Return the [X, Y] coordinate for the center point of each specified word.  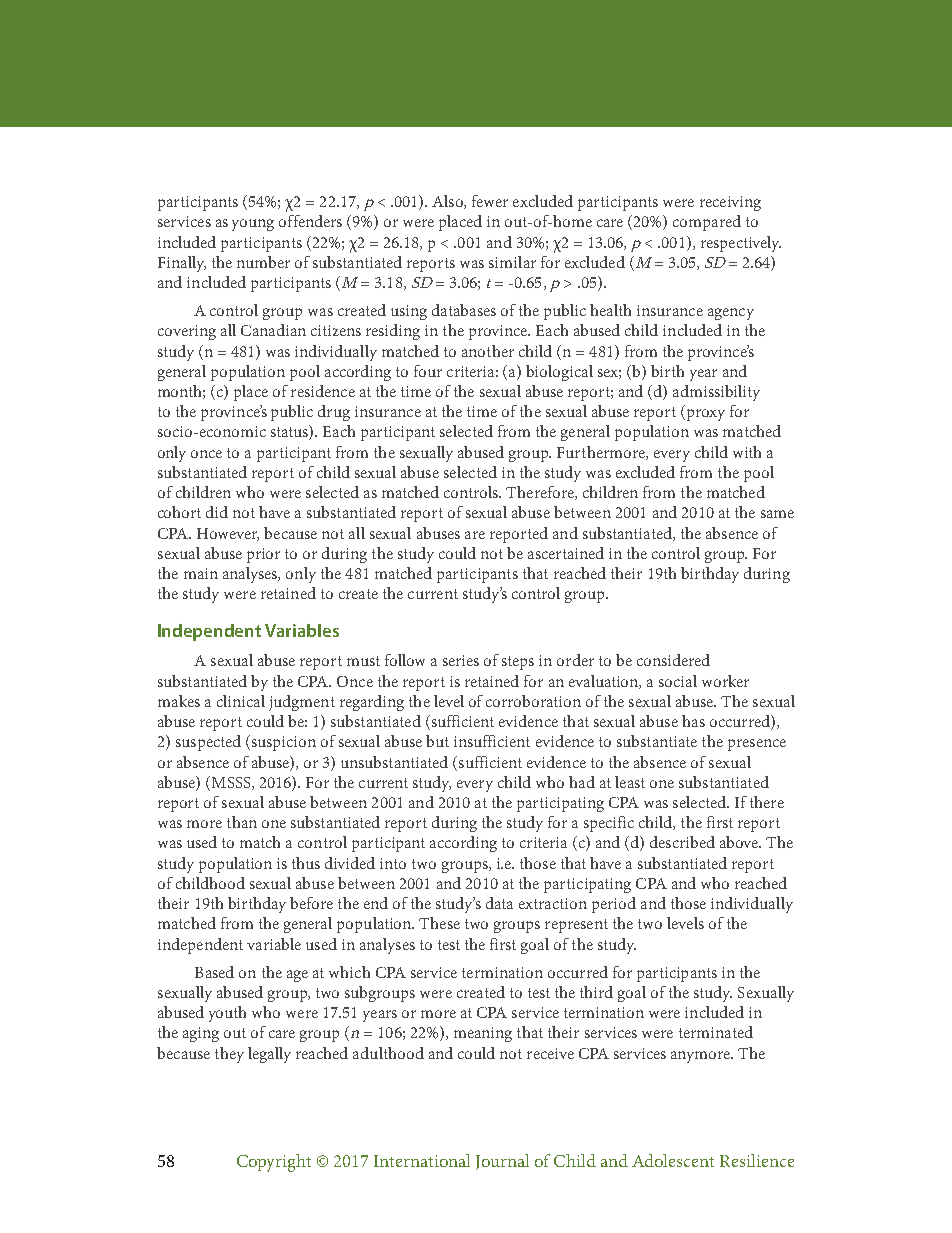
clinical [241, 701]
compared [707, 223]
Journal [502, 1162]
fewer [490, 201]
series [461, 660]
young [253, 225]
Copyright [274, 1163]
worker [725, 681]
